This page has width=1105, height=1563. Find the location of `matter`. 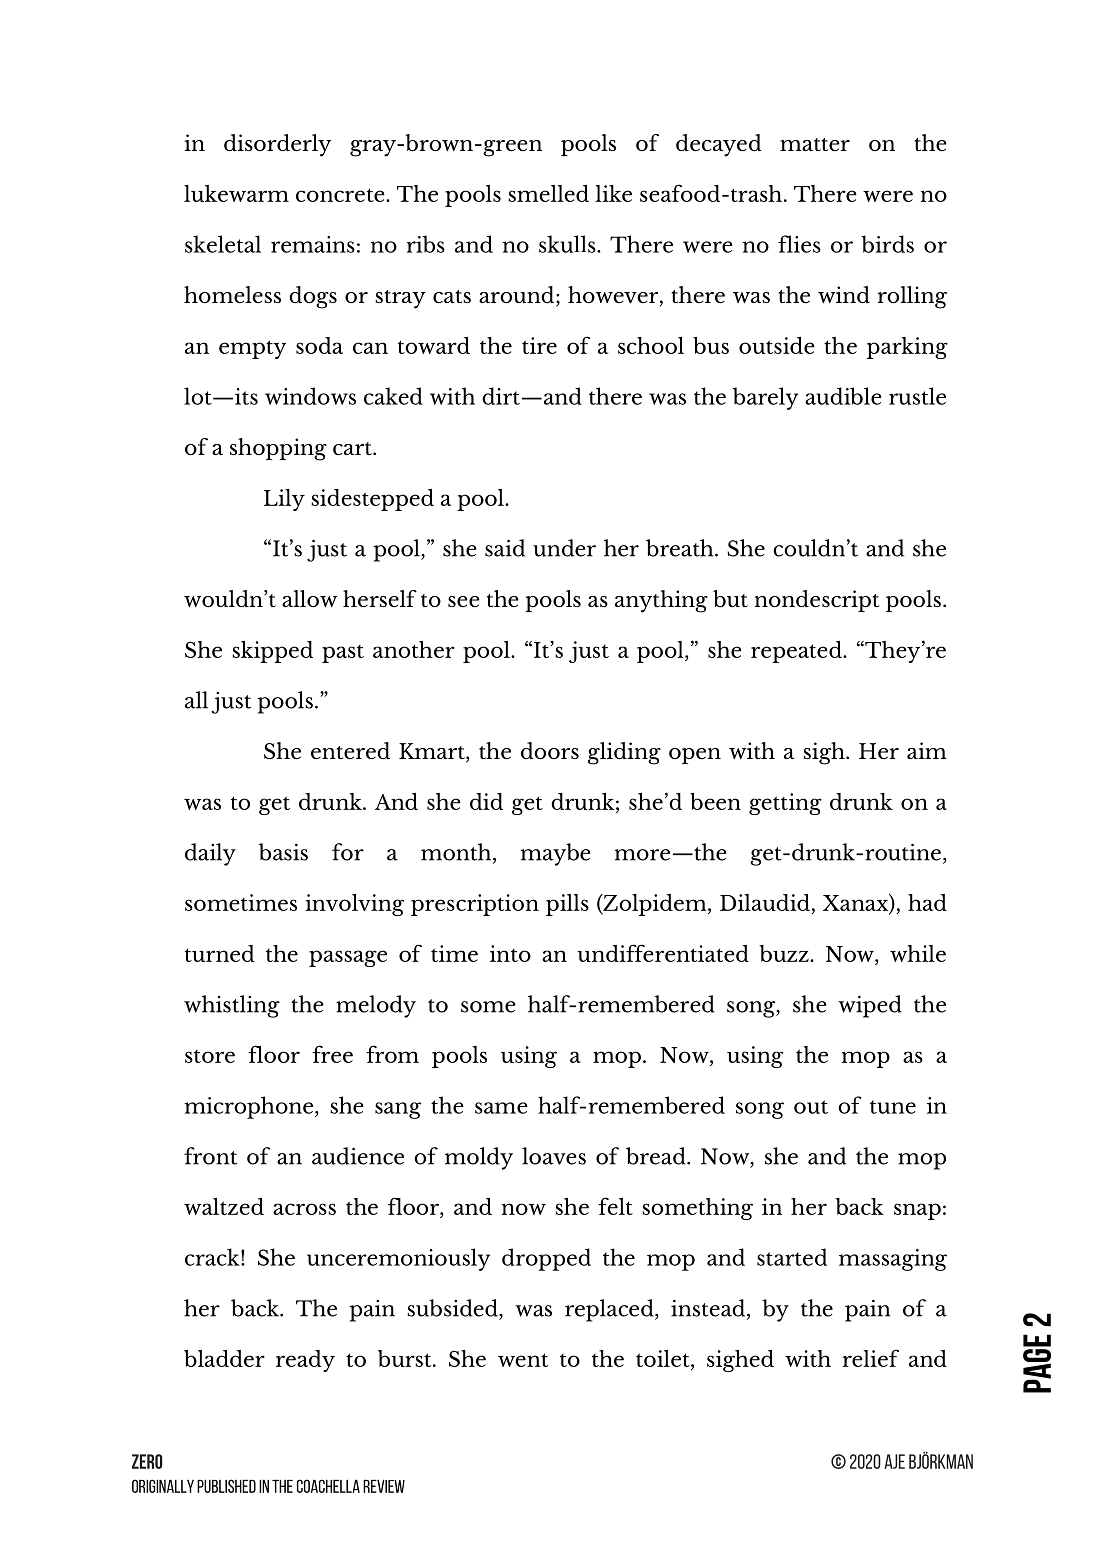

matter is located at coordinates (815, 144).
